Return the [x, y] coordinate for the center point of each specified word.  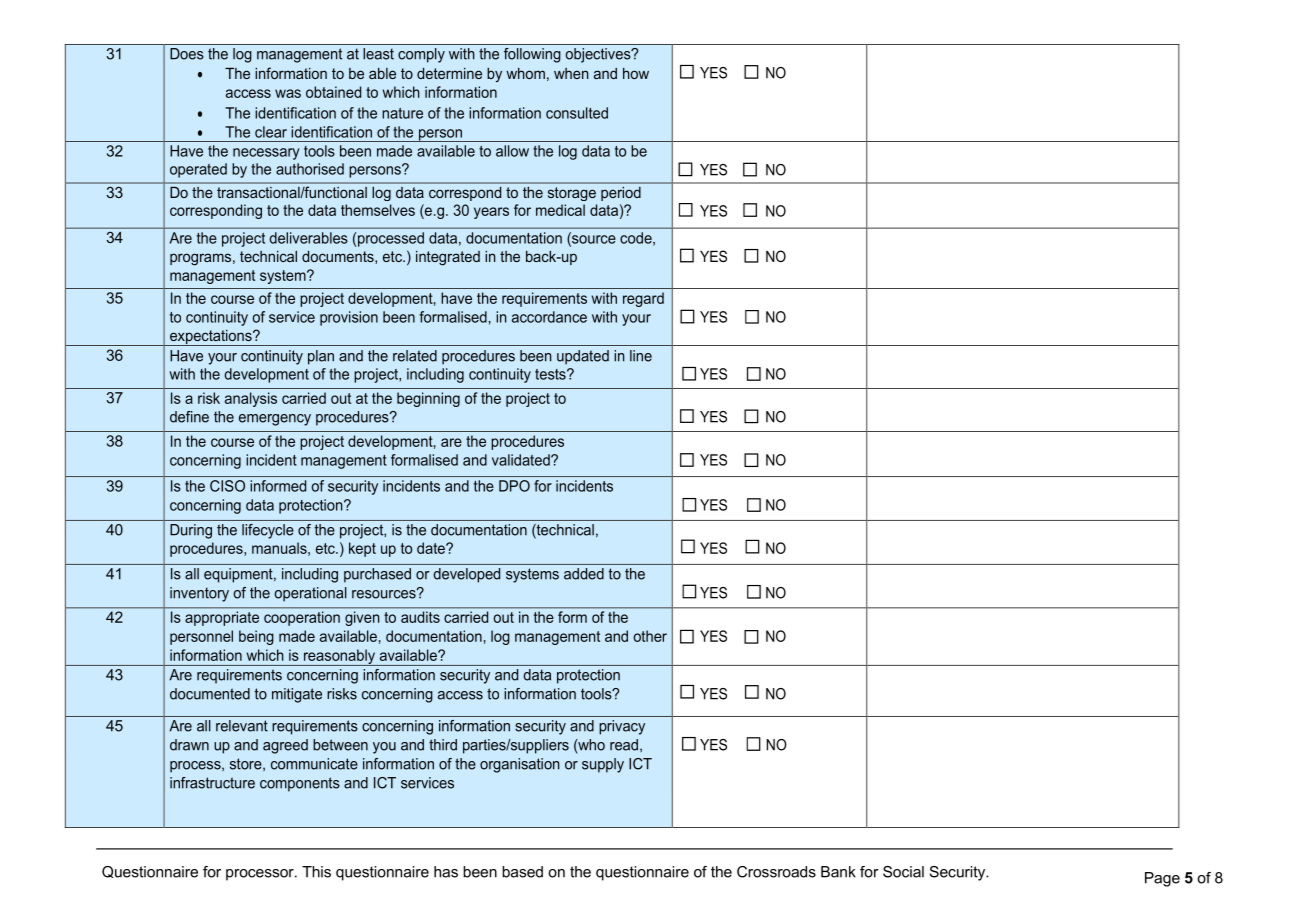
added [584, 574]
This [316, 872]
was [288, 93]
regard [643, 299]
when [571, 73]
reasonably [339, 657]
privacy [622, 727]
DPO [514, 486]
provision [349, 318]
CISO [227, 486]
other [650, 636]
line [641, 356]
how [636, 73]
